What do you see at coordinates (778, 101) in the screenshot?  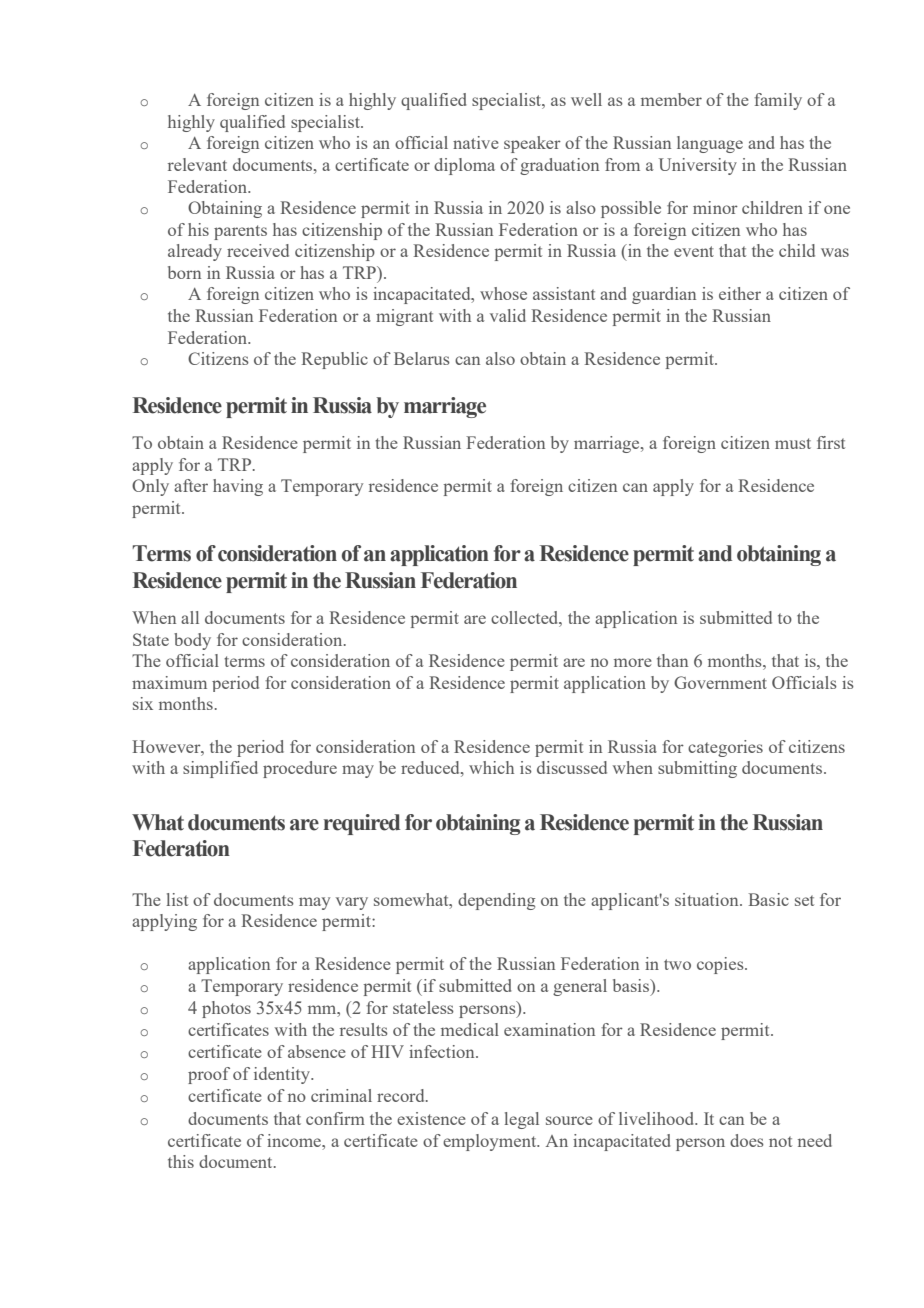 I see `family` at bounding box center [778, 101].
